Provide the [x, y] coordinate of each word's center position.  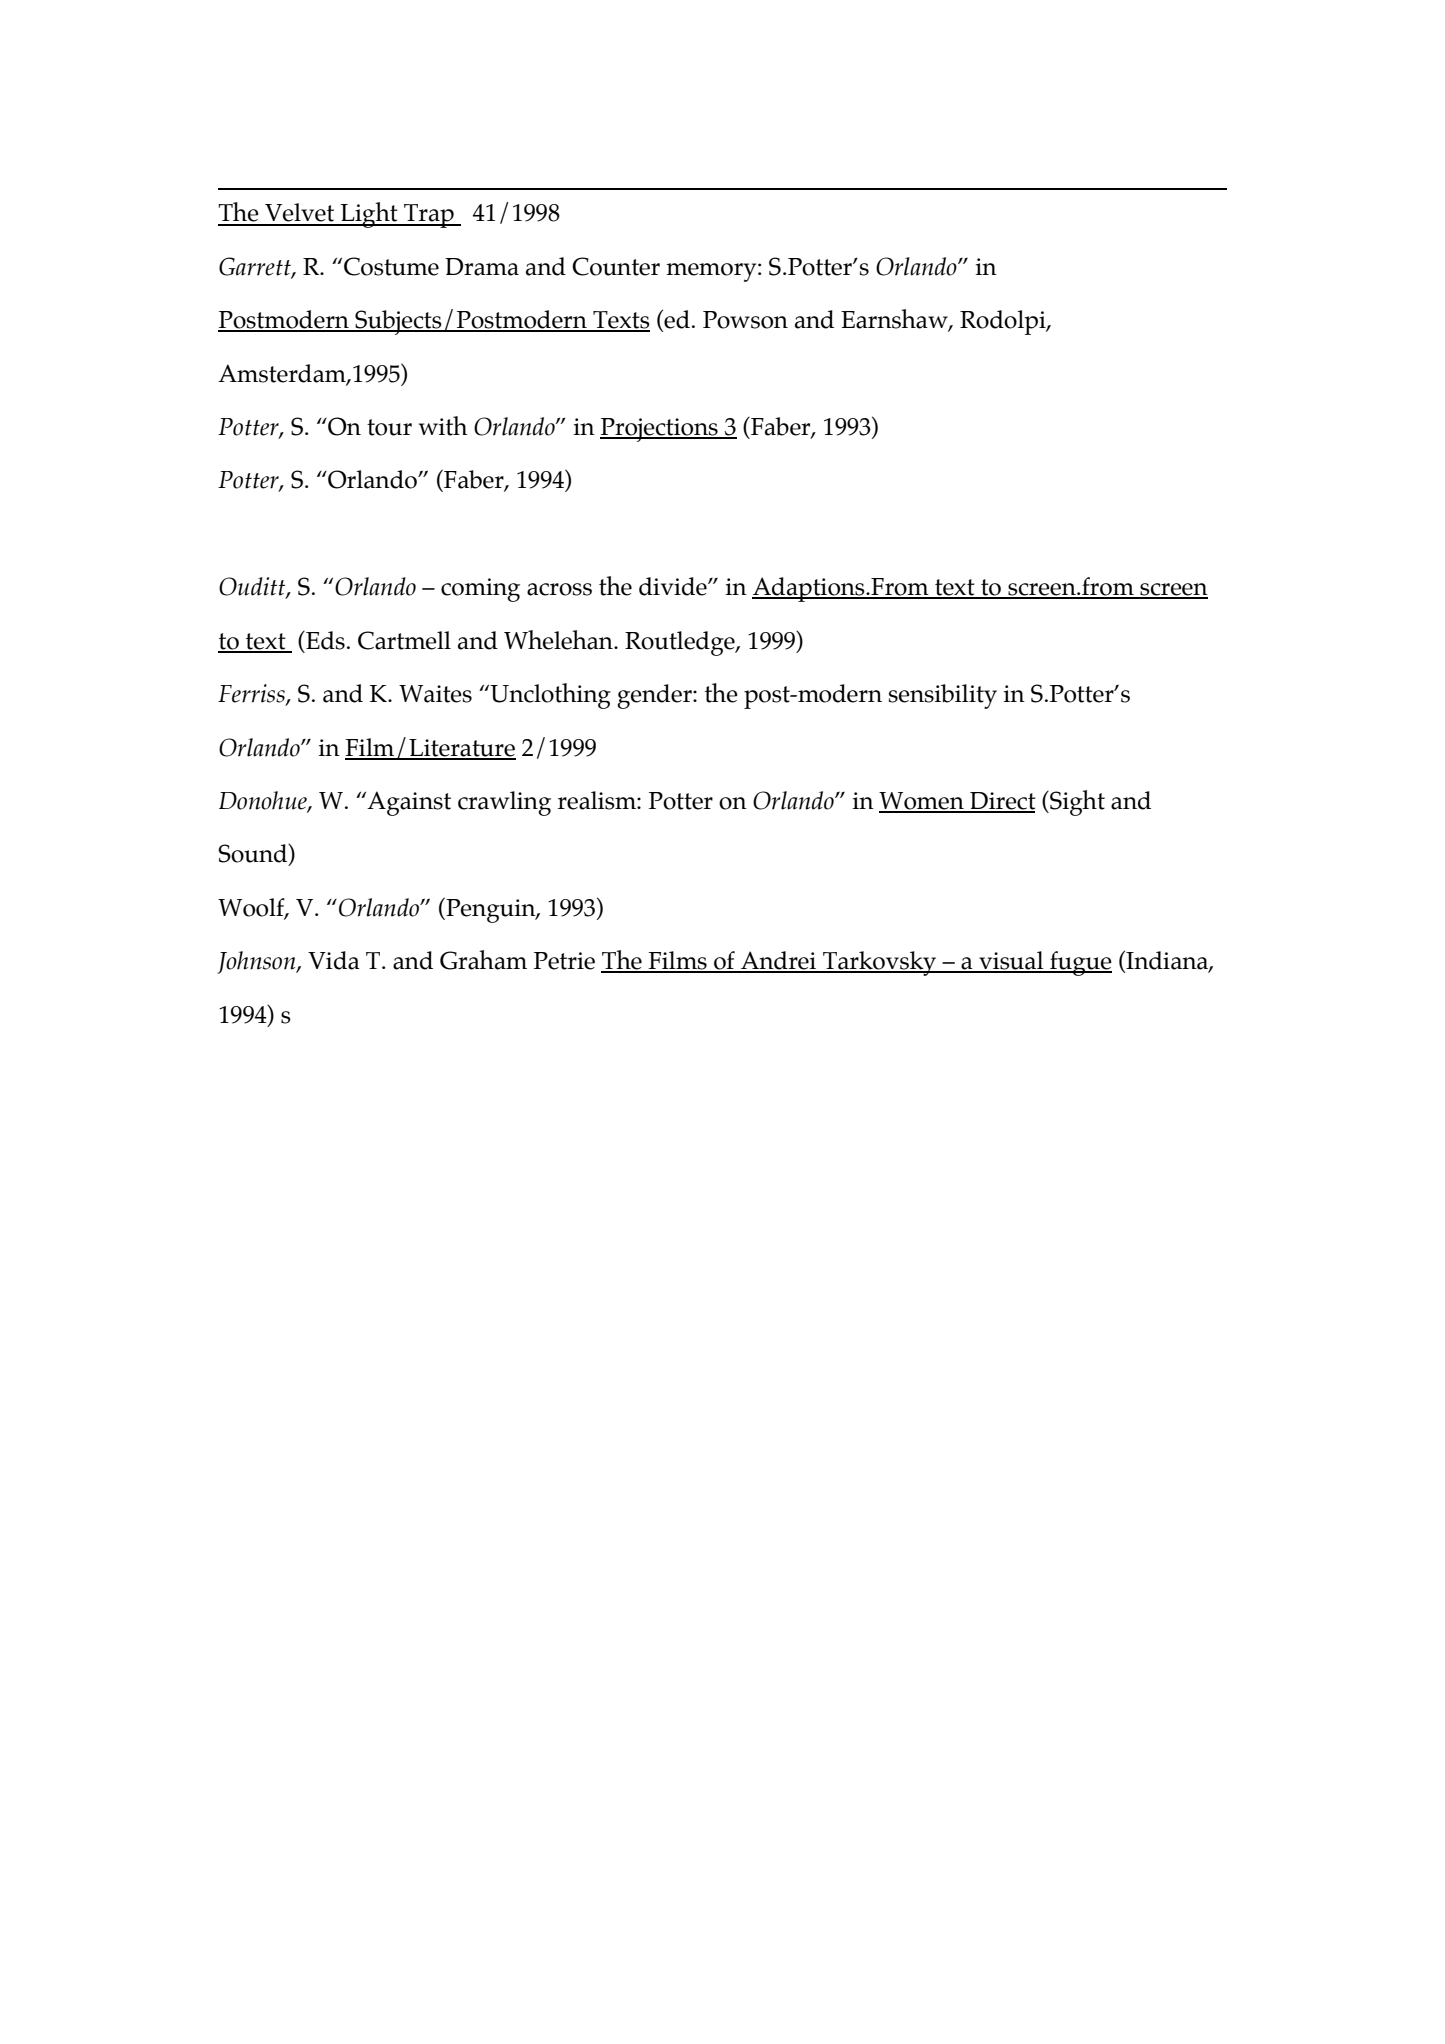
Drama [482, 267]
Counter [616, 266]
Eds [324, 640]
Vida [334, 960]
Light [369, 215]
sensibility [943, 696]
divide [674, 586]
